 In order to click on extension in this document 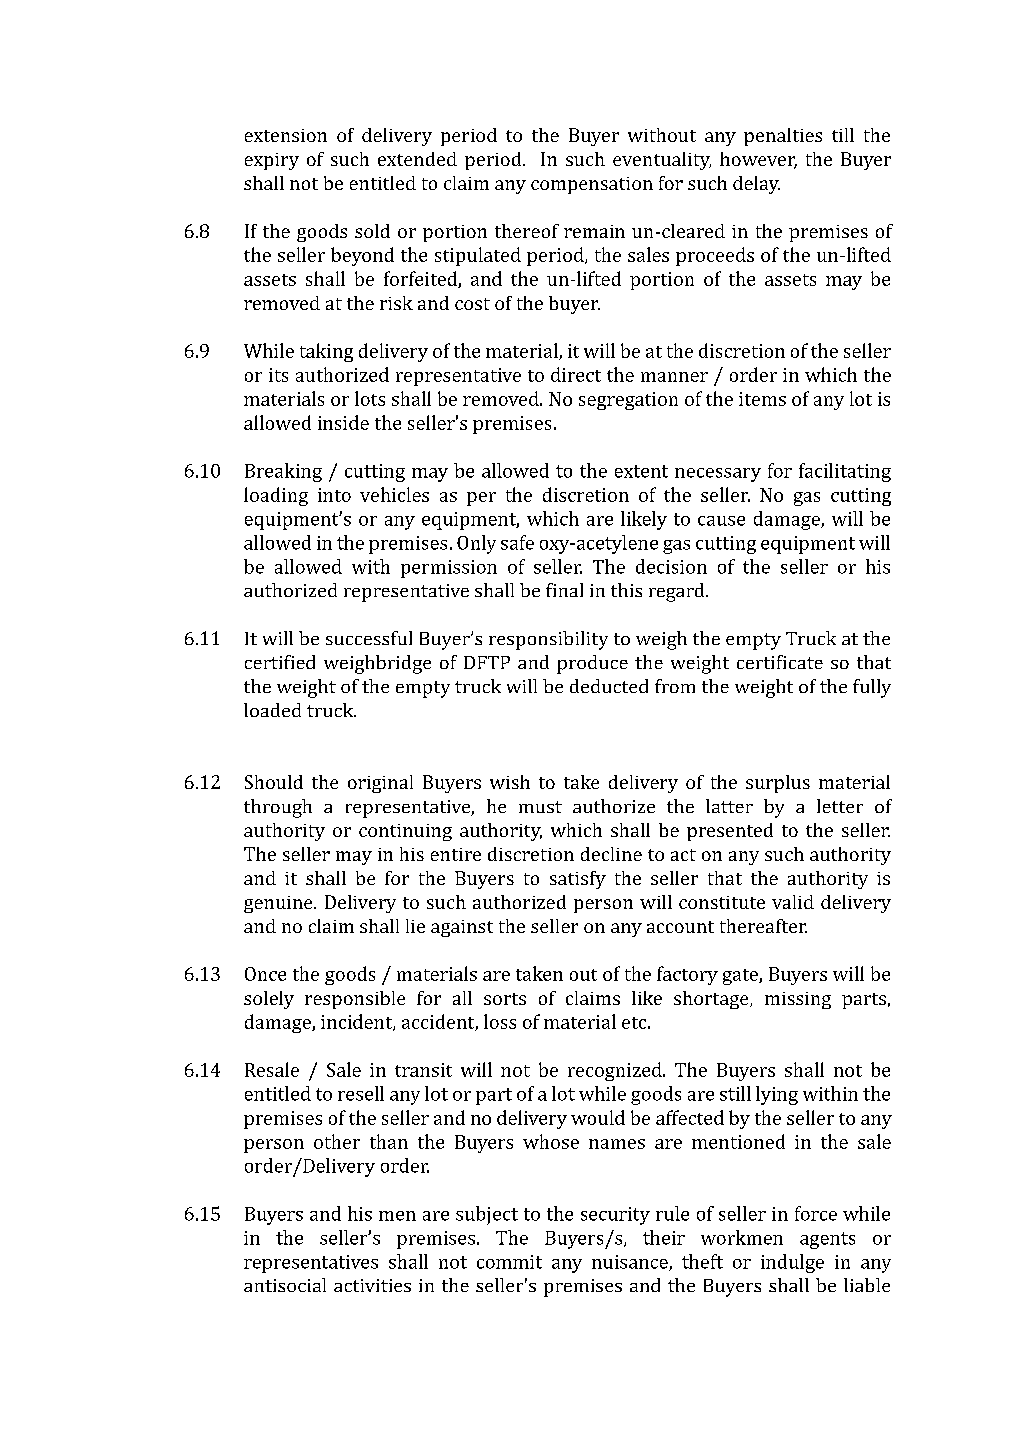, I will do `click(286, 135)`.
